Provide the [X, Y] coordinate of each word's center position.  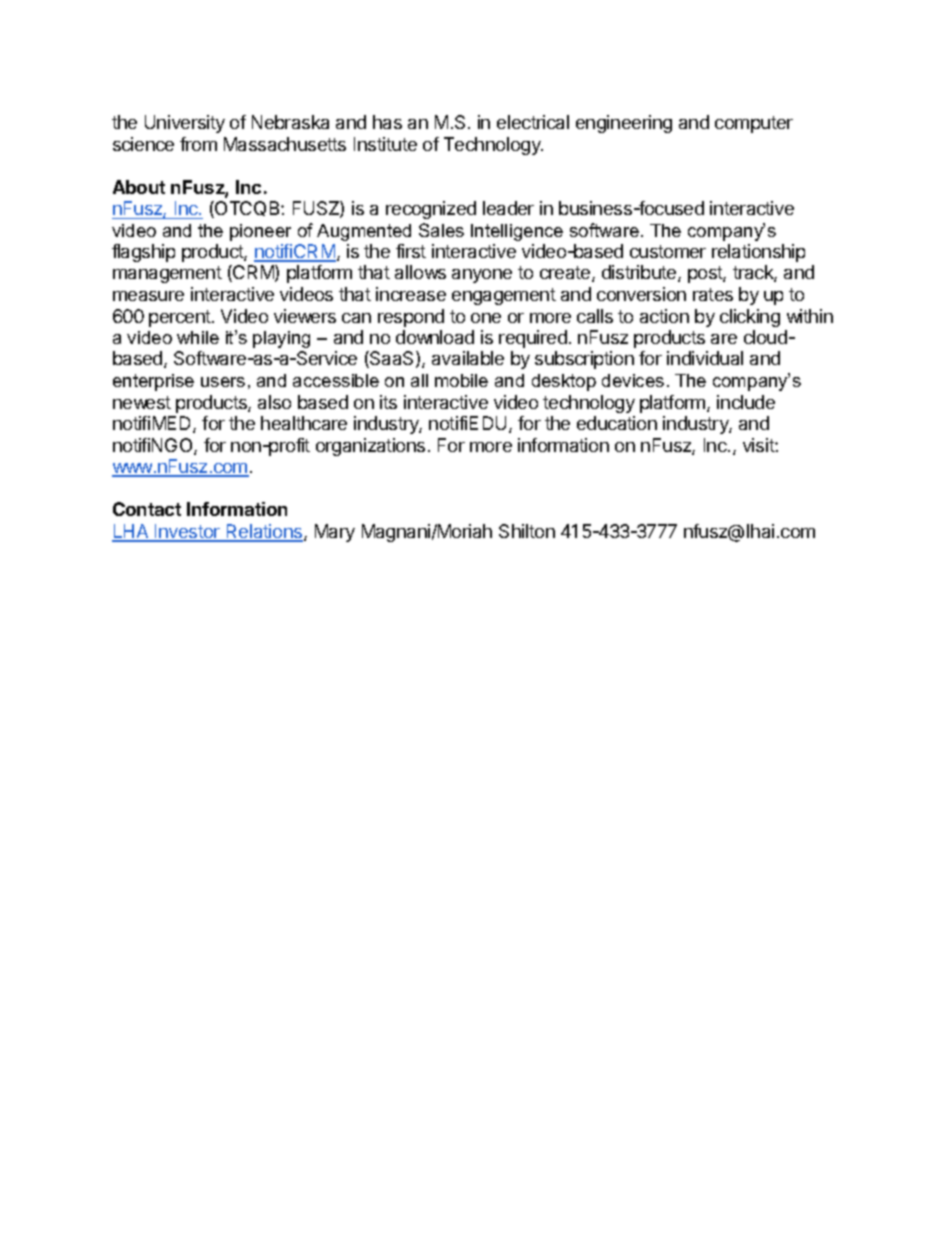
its [388, 402]
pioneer [260, 232]
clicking [750, 318]
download [435, 337]
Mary [335, 533]
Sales [441, 230]
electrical [533, 122]
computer [754, 124]
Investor [188, 532]
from [198, 144]
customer [668, 251]
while [198, 337]
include [746, 402]
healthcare [304, 423]
